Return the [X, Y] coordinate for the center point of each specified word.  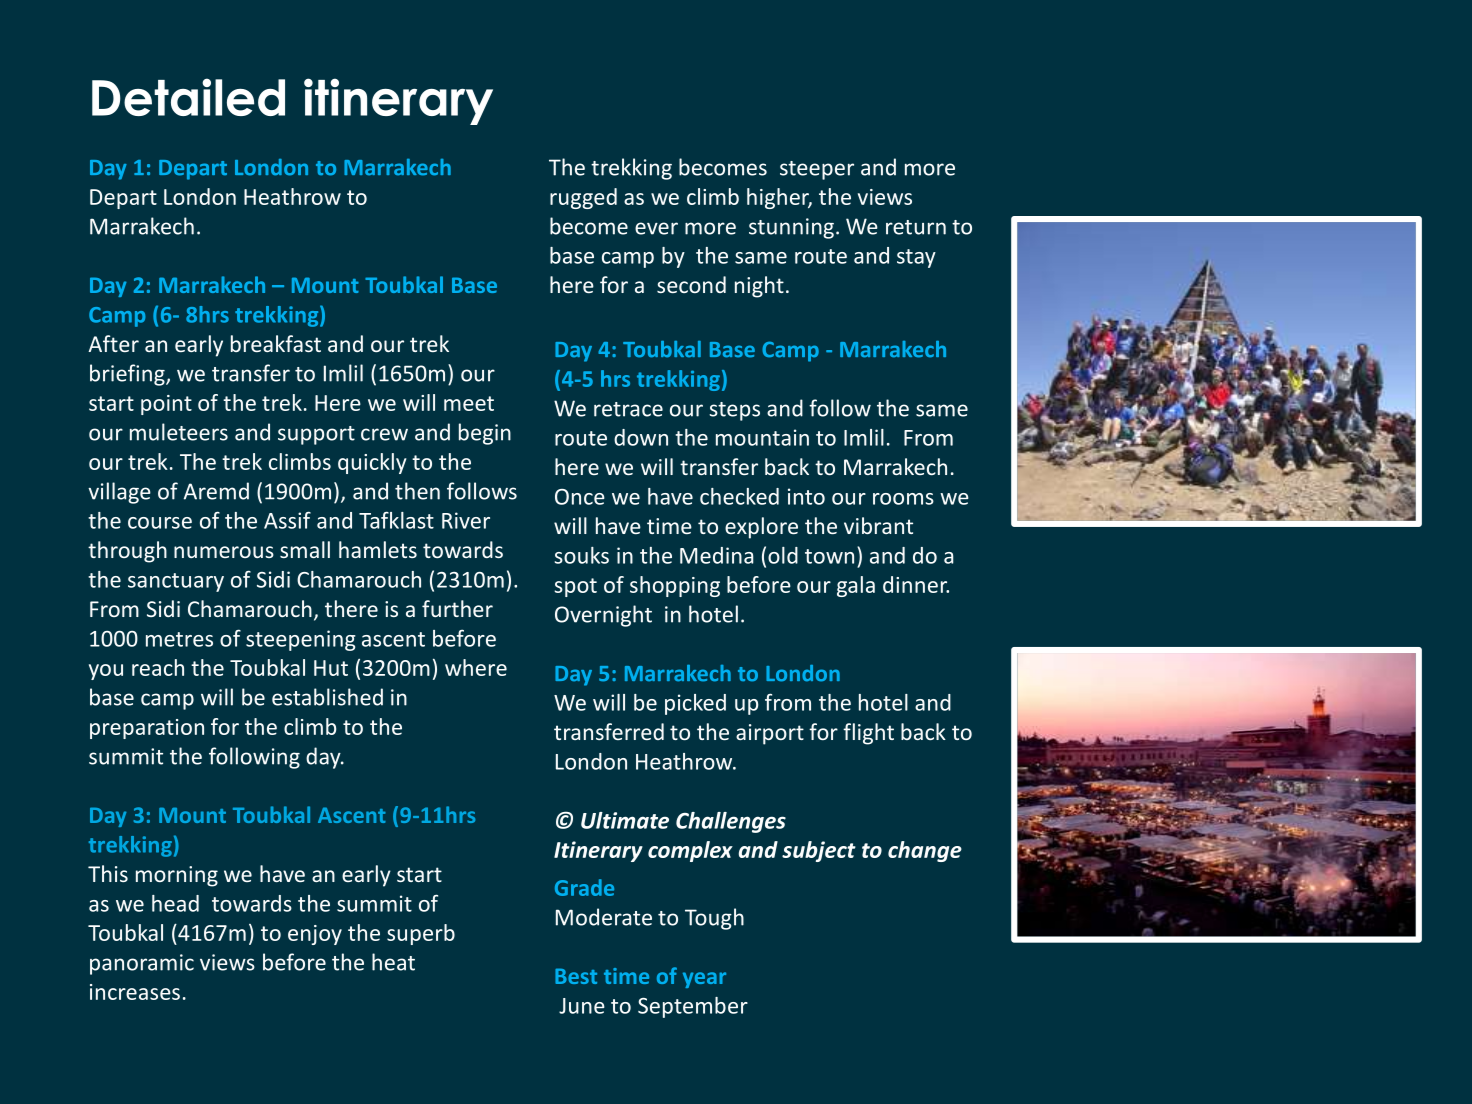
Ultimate [625, 820]
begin [485, 434]
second [691, 284]
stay [916, 258]
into [806, 496]
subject [819, 851]
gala [856, 586]
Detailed [188, 97]
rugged [583, 198]
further [457, 608]
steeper [817, 170]
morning [177, 876]
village [119, 493]
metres [179, 639]
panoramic [142, 964]
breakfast [276, 343]
